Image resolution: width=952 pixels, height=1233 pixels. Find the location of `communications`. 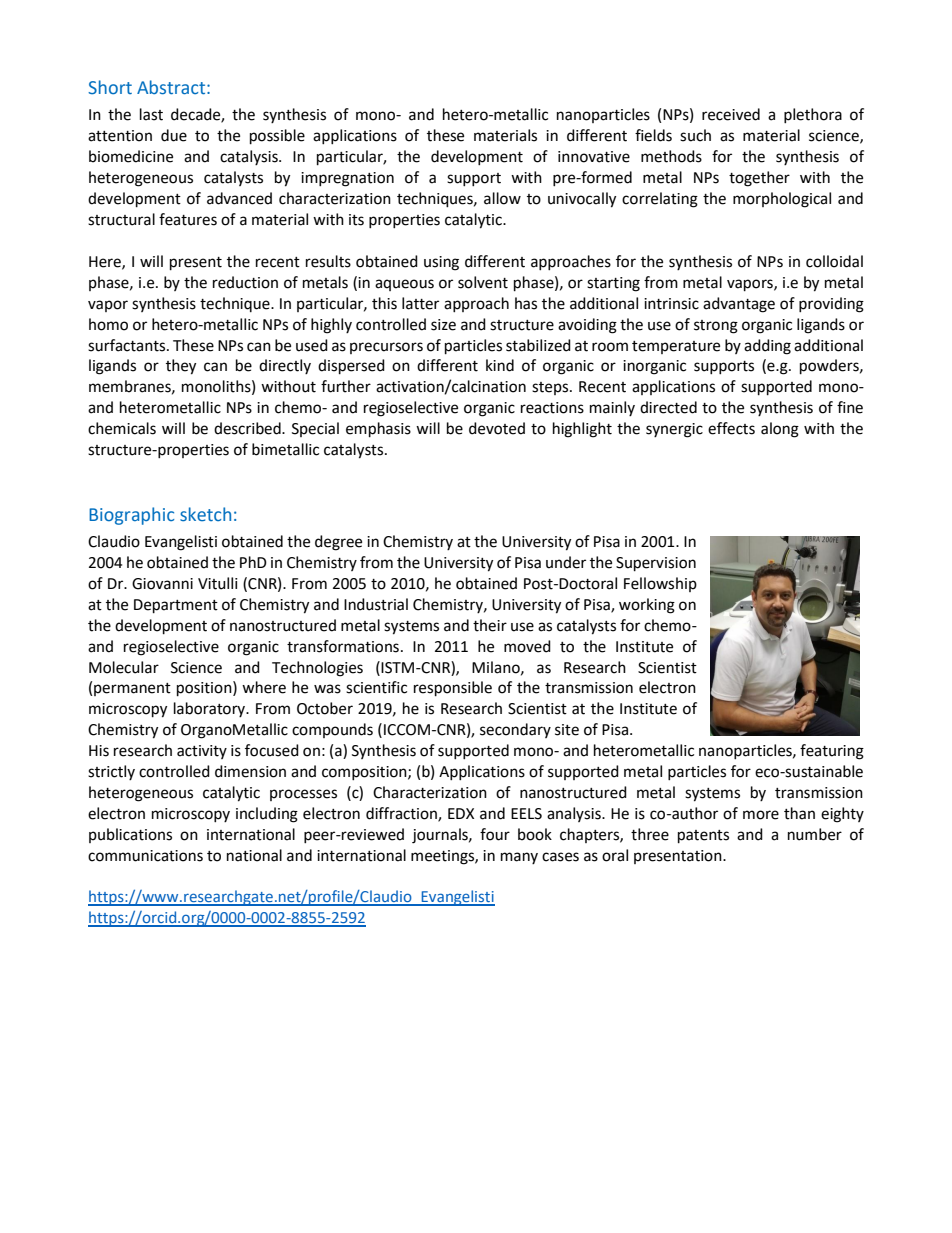

communications is located at coordinates (145, 856).
